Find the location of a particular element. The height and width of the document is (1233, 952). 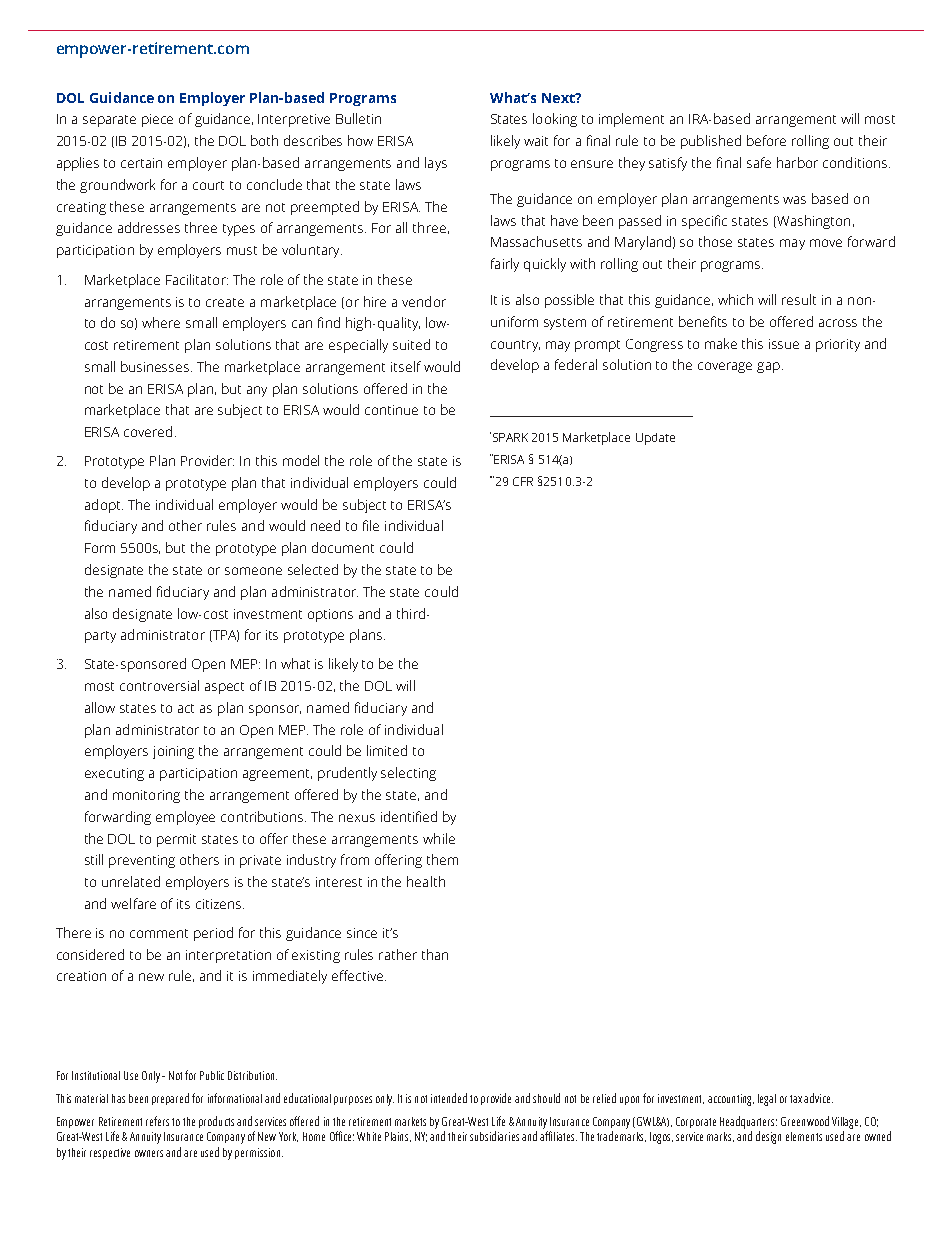

subsidiaries is located at coordinates (494, 1136).
